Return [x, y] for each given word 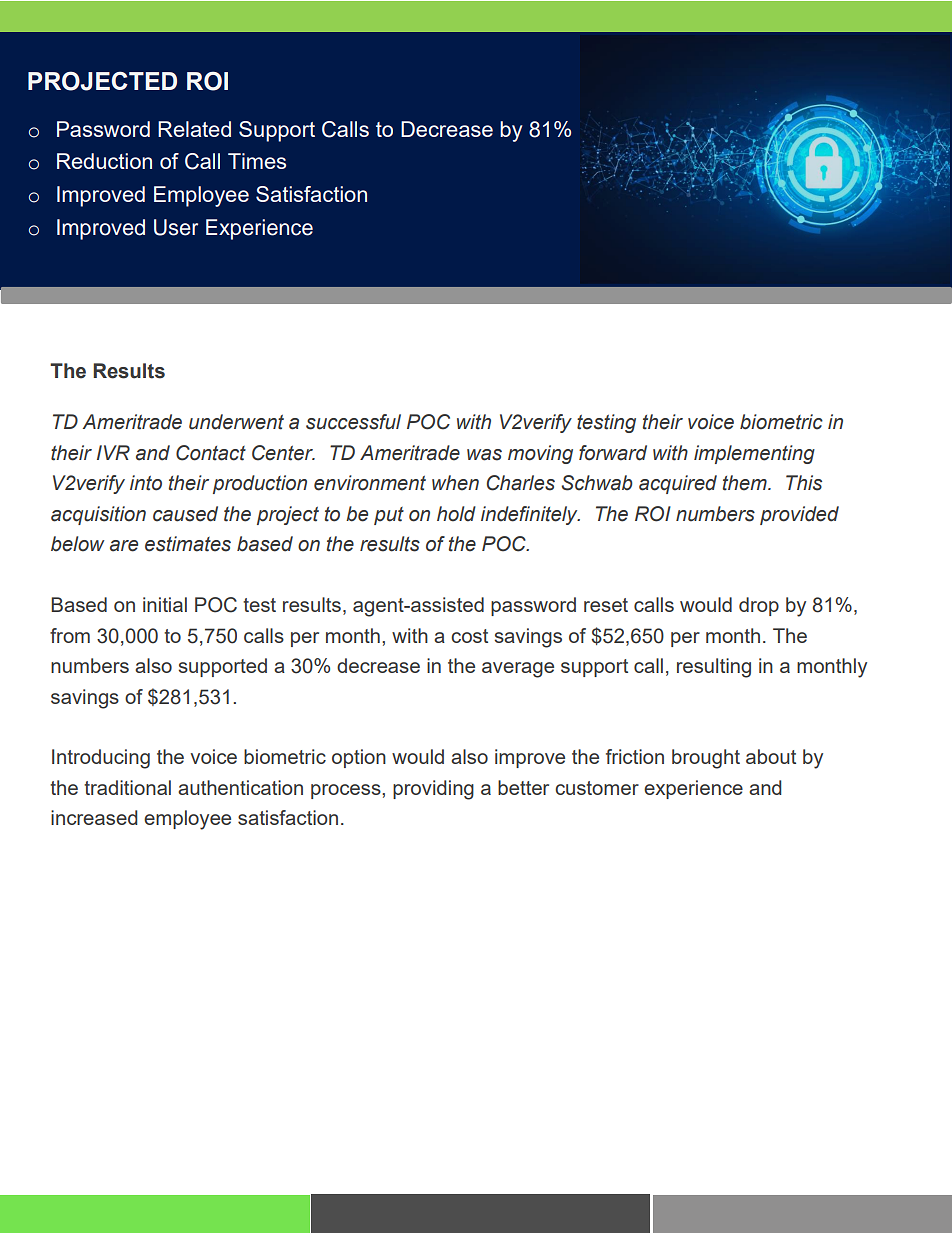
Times [257, 161]
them [746, 483]
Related [194, 129]
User [176, 227]
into [146, 483]
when [455, 483]
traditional [127, 787]
